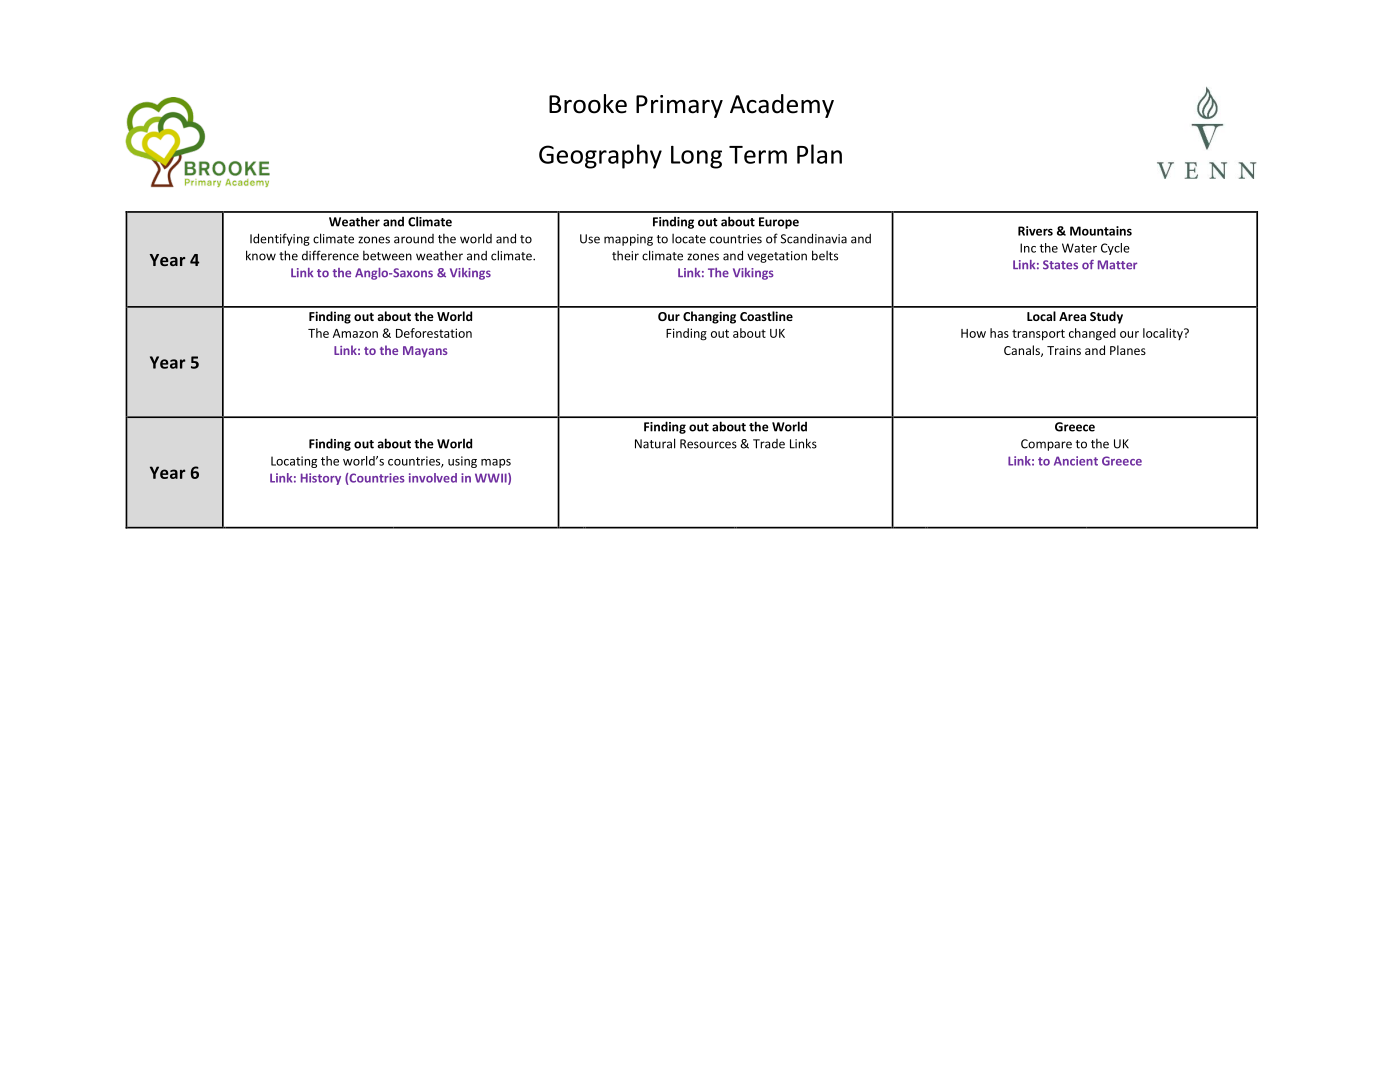 The height and width of the screenshot is (1068, 1382). I want to click on Mayans, so click(425, 352).
